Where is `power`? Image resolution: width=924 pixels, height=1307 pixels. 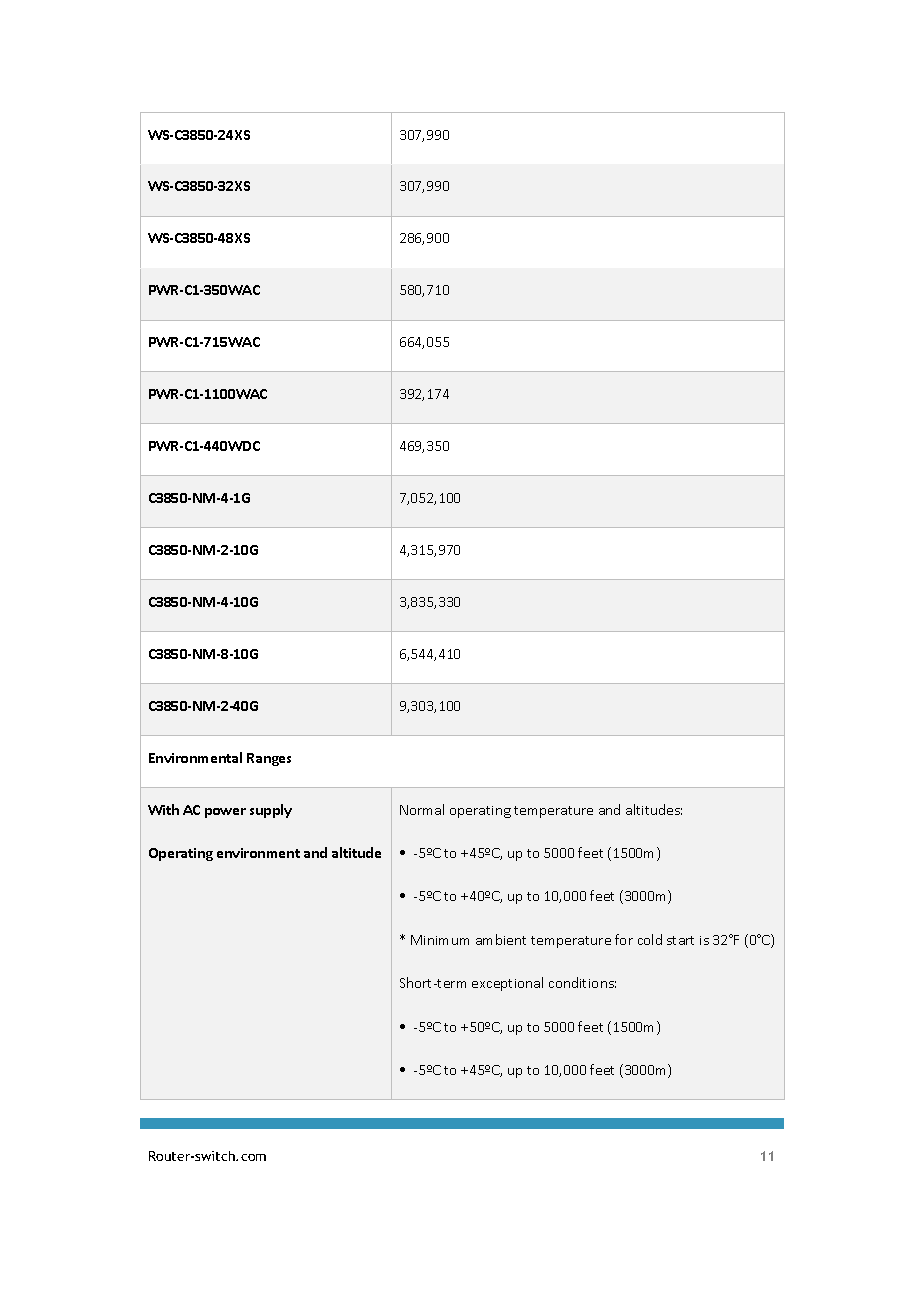 power is located at coordinates (225, 813).
